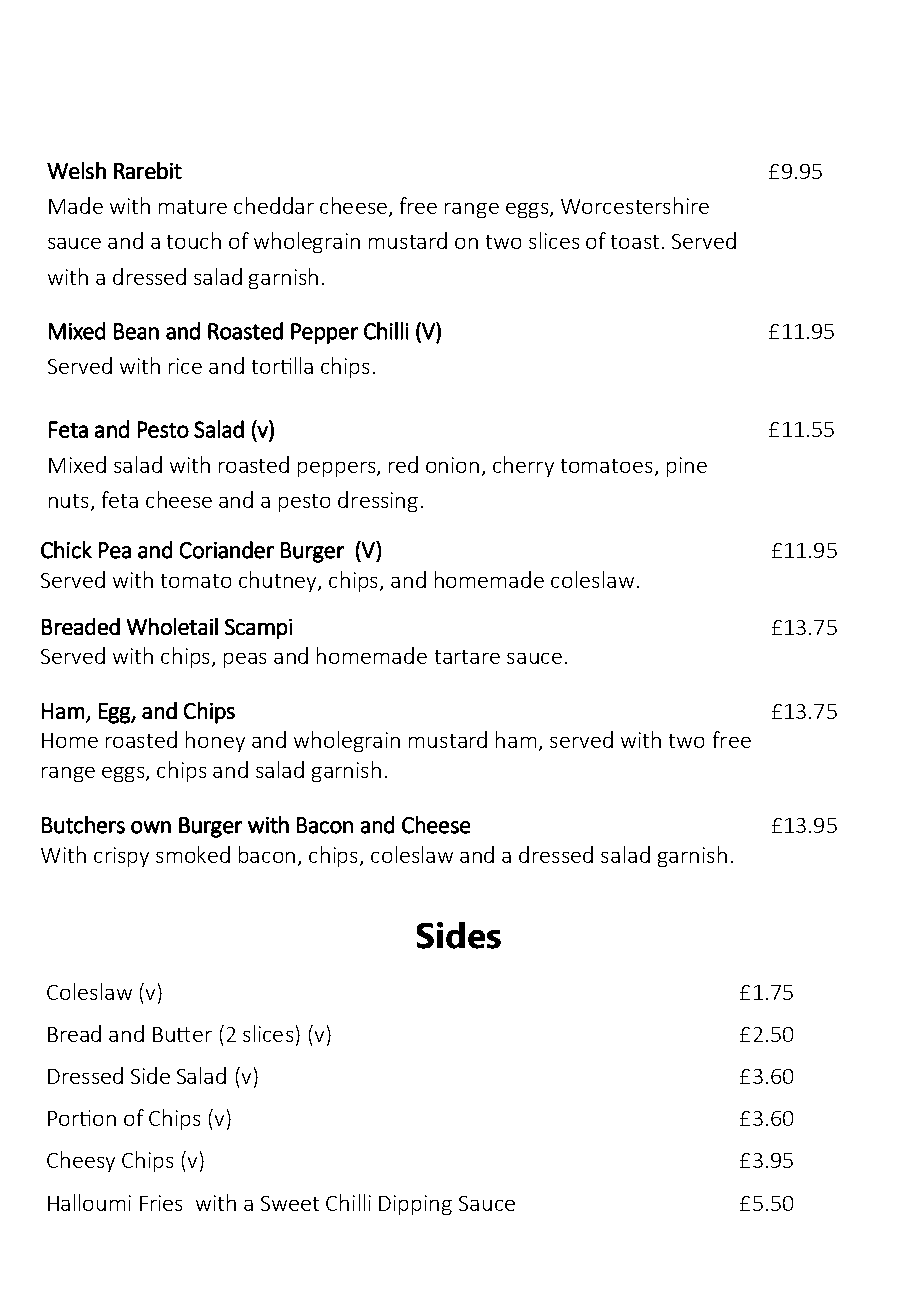 This screenshot has width=924, height=1311. What do you see at coordinates (121, 857) in the screenshot?
I see `crispy` at bounding box center [121, 857].
